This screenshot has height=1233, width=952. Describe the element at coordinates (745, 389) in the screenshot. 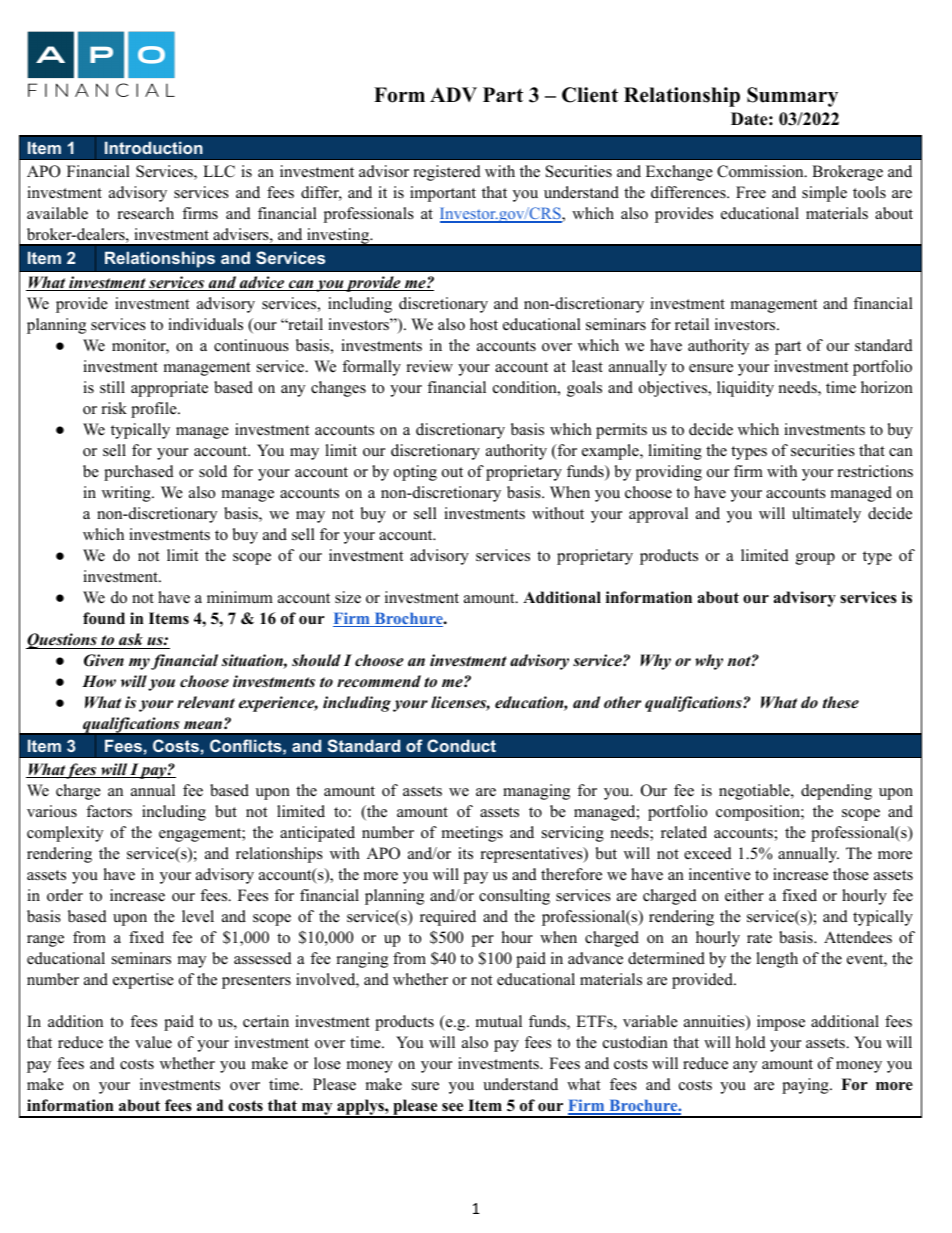

I see `liquidity` at that location.
